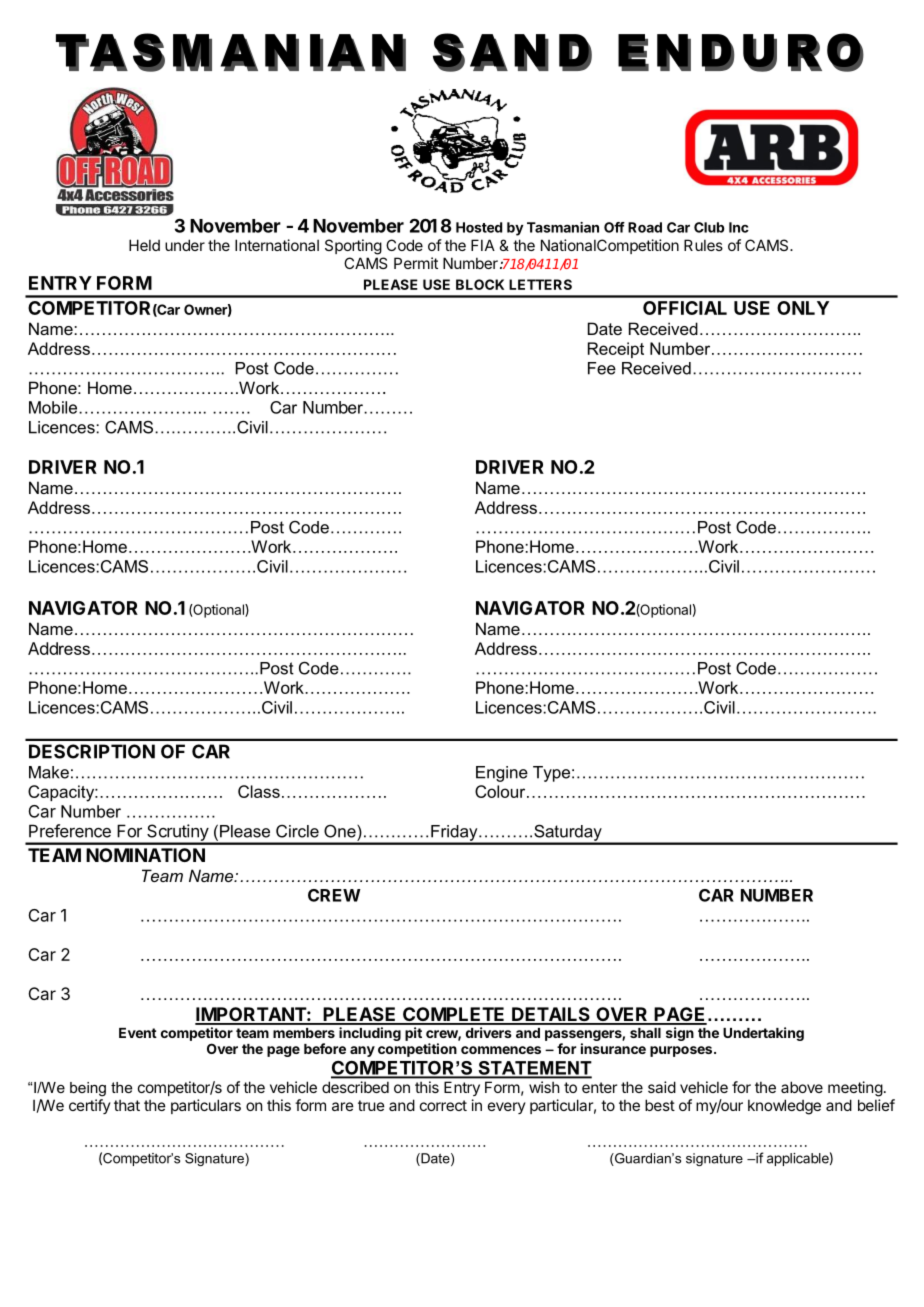  What do you see at coordinates (443, 1105) in the screenshot?
I see `correct` at bounding box center [443, 1105].
